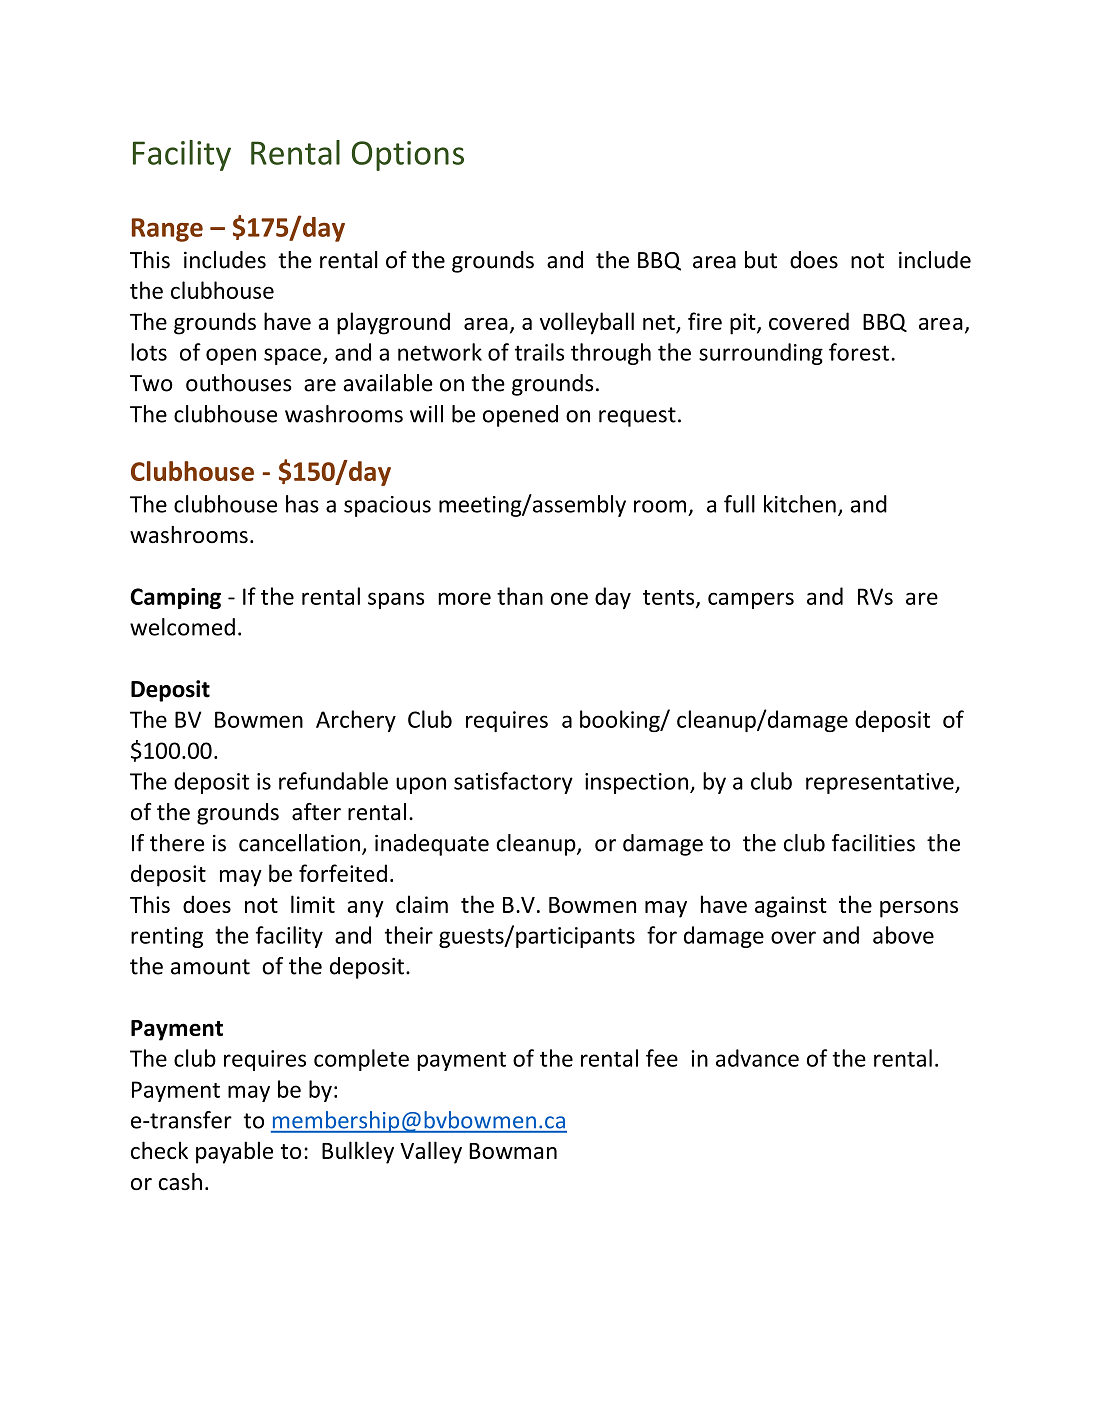 This screenshot has width=1103, height=1427. I want to click on kitchen, so click(800, 504).
